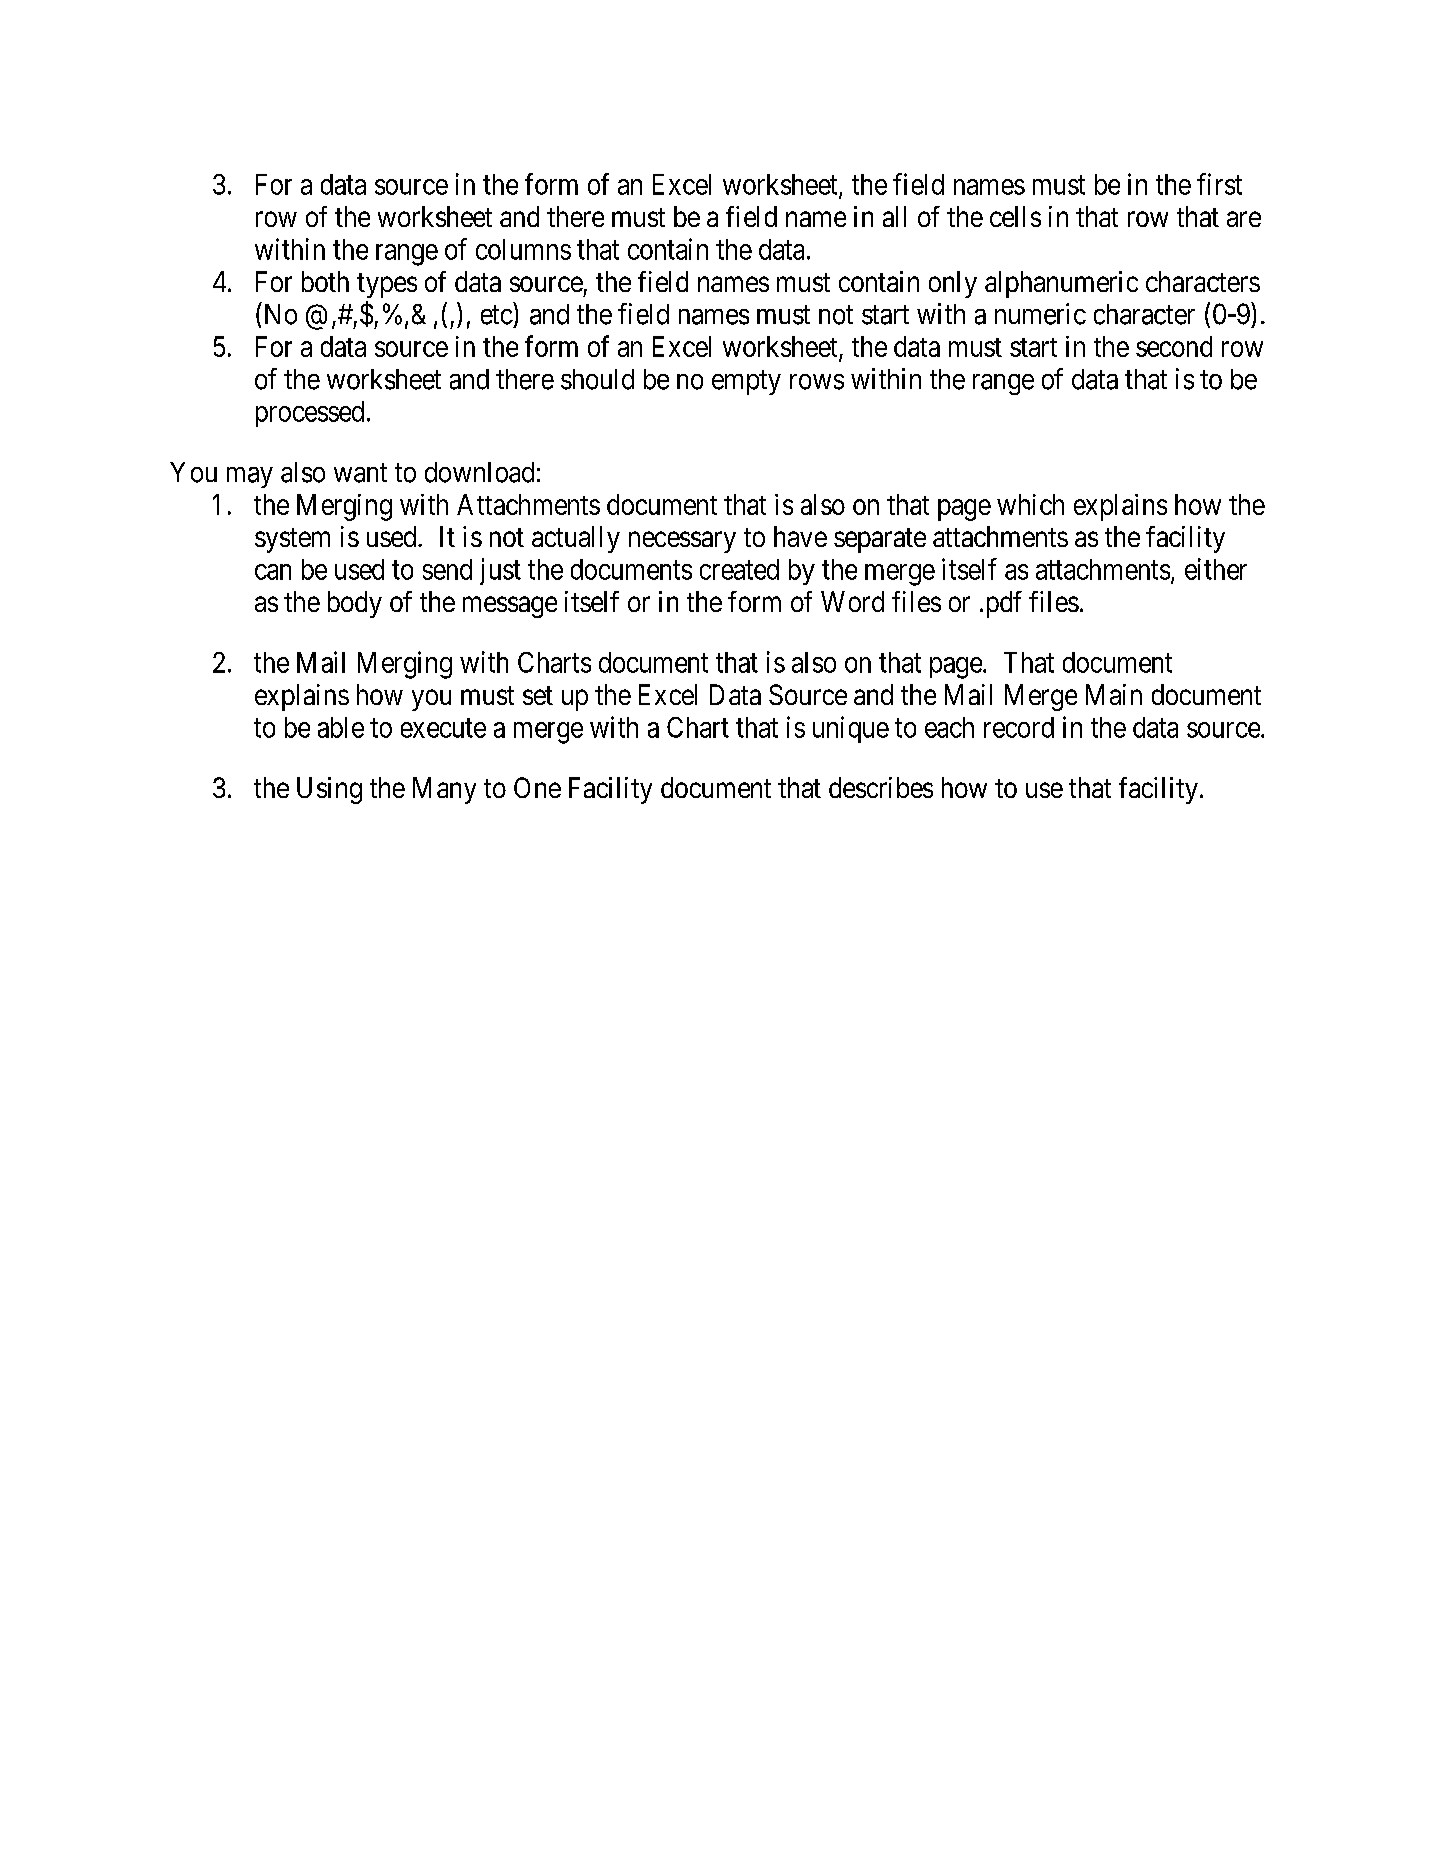 The width and height of the screenshot is (1438, 1861). I want to click on both, so click(325, 281).
